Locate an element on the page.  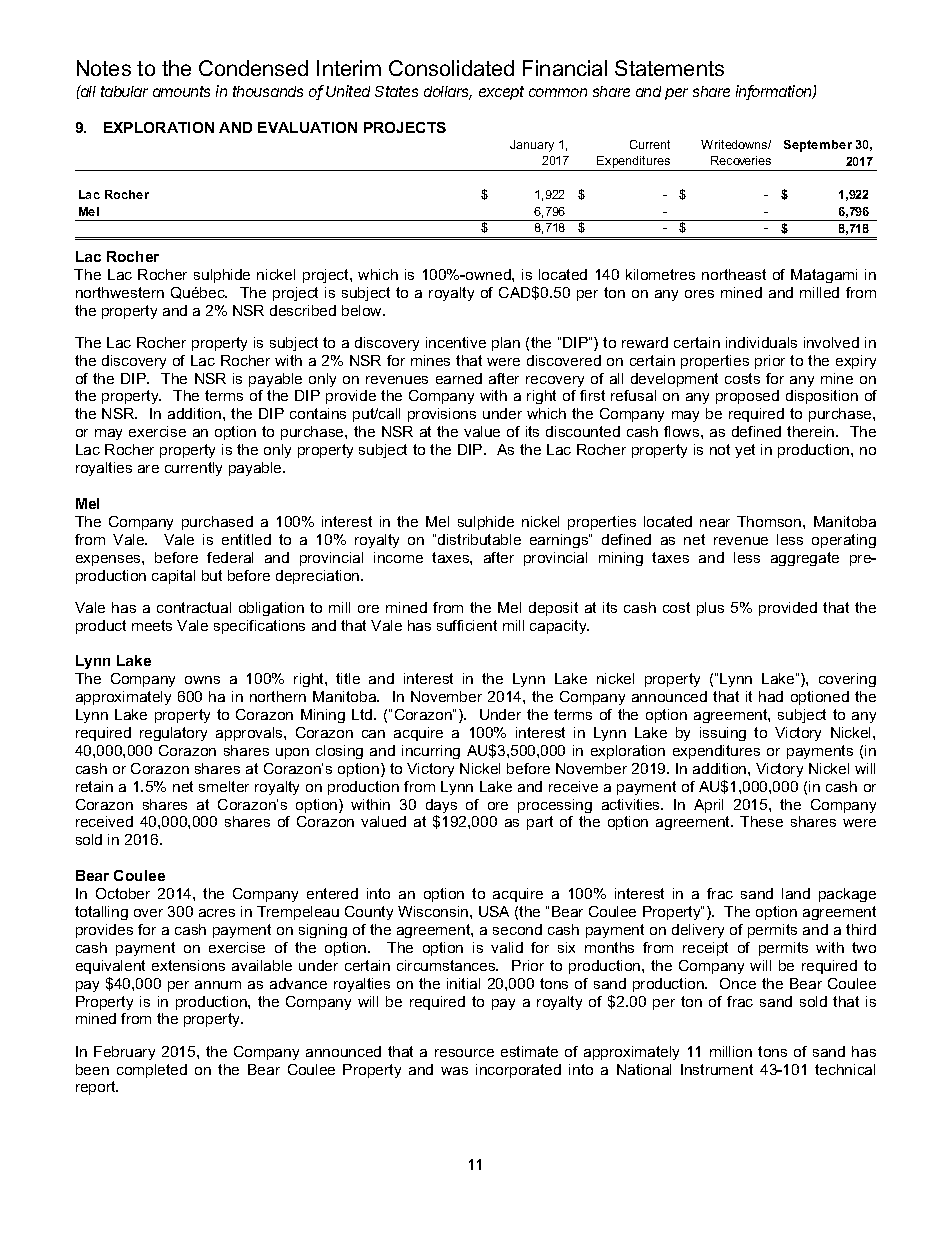
resource is located at coordinates (464, 1053).
